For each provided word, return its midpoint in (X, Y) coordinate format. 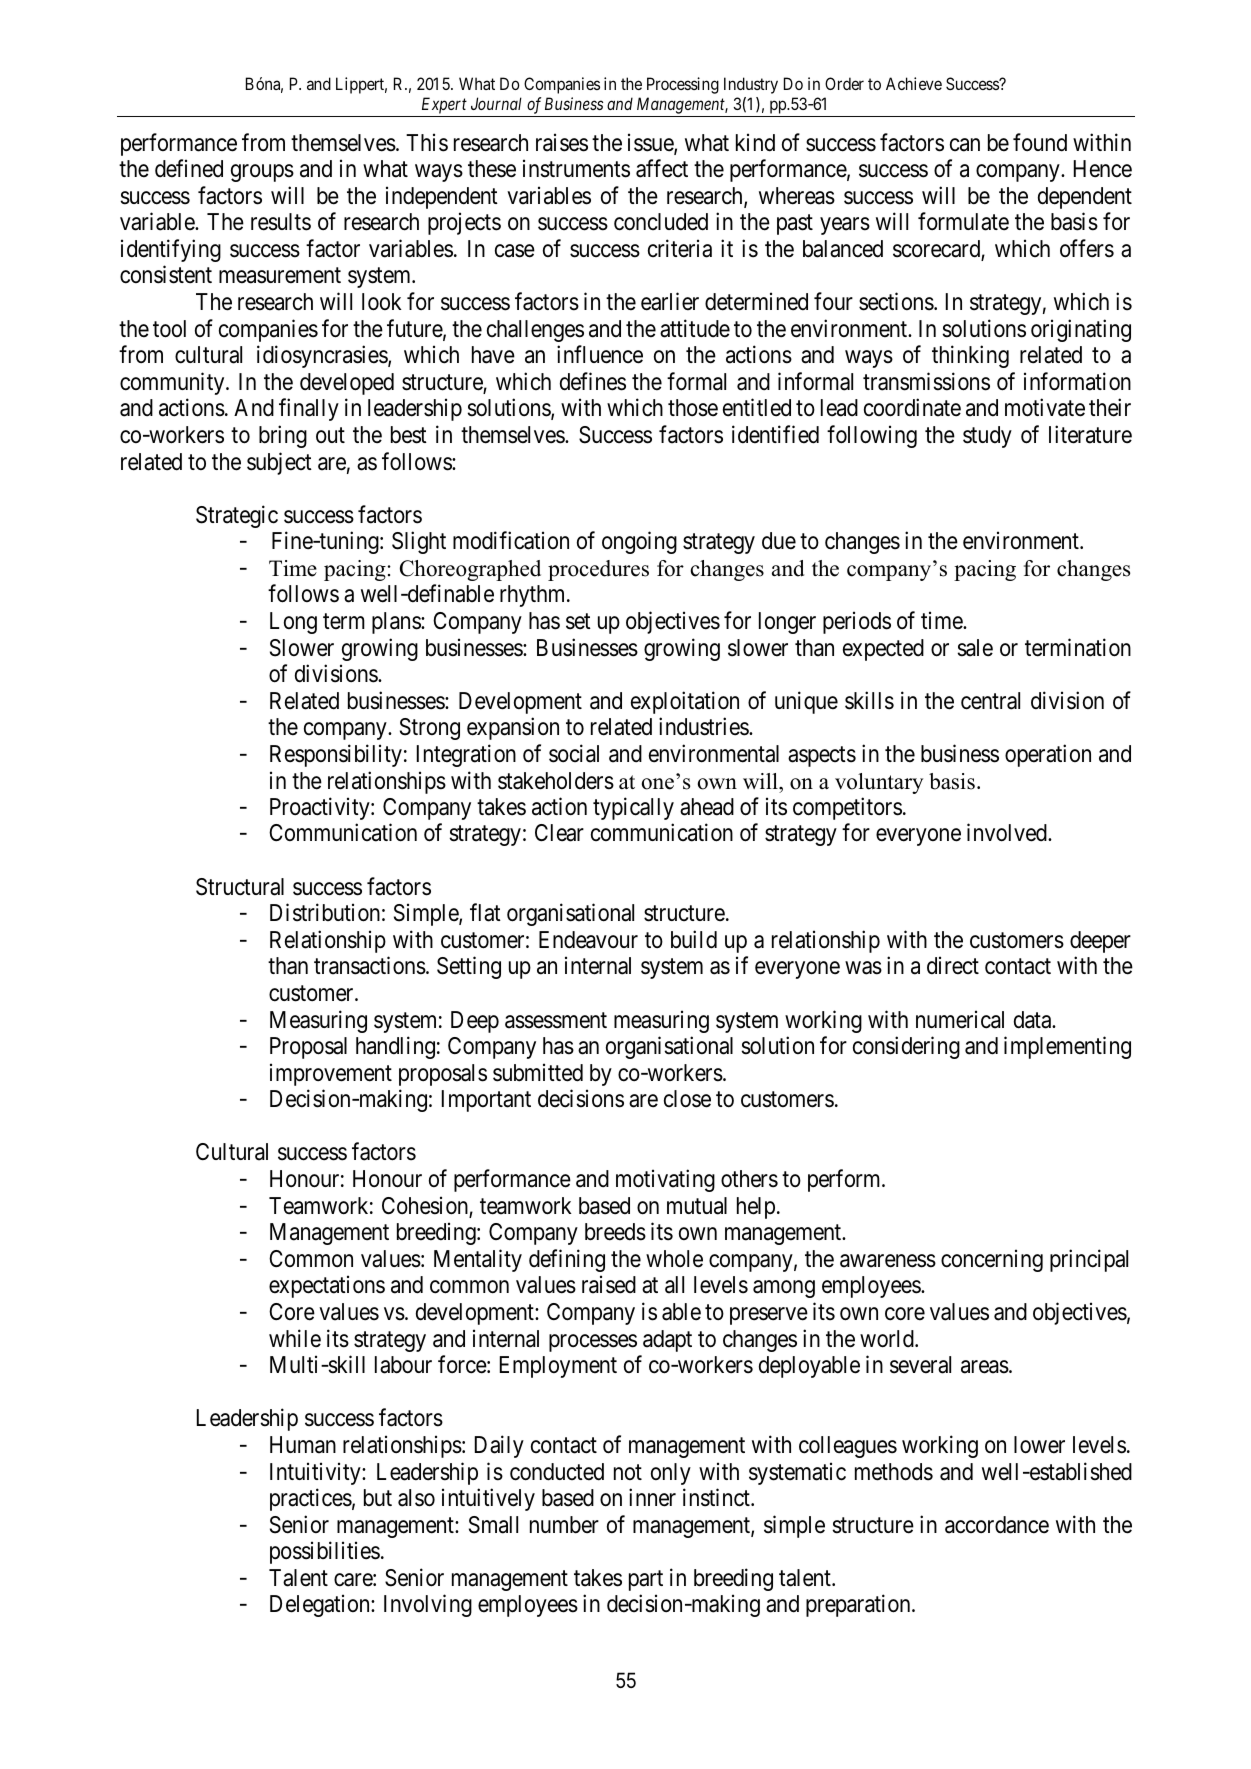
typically (633, 808)
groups (262, 173)
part (646, 1581)
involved (1008, 833)
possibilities (325, 1552)
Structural (240, 887)
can (965, 145)
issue (651, 143)
